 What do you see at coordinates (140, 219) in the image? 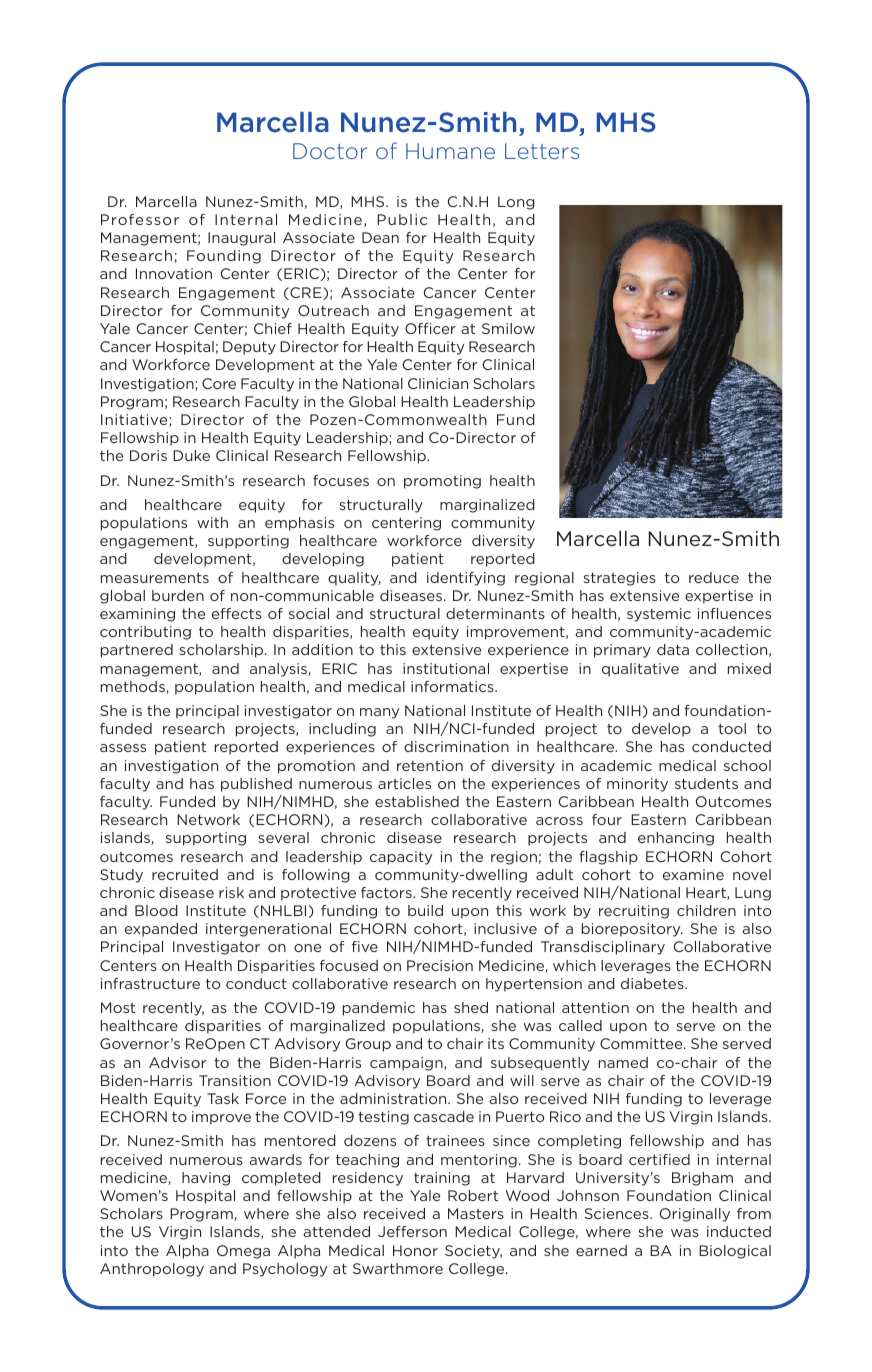
I see `Professor` at bounding box center [140, 219].
